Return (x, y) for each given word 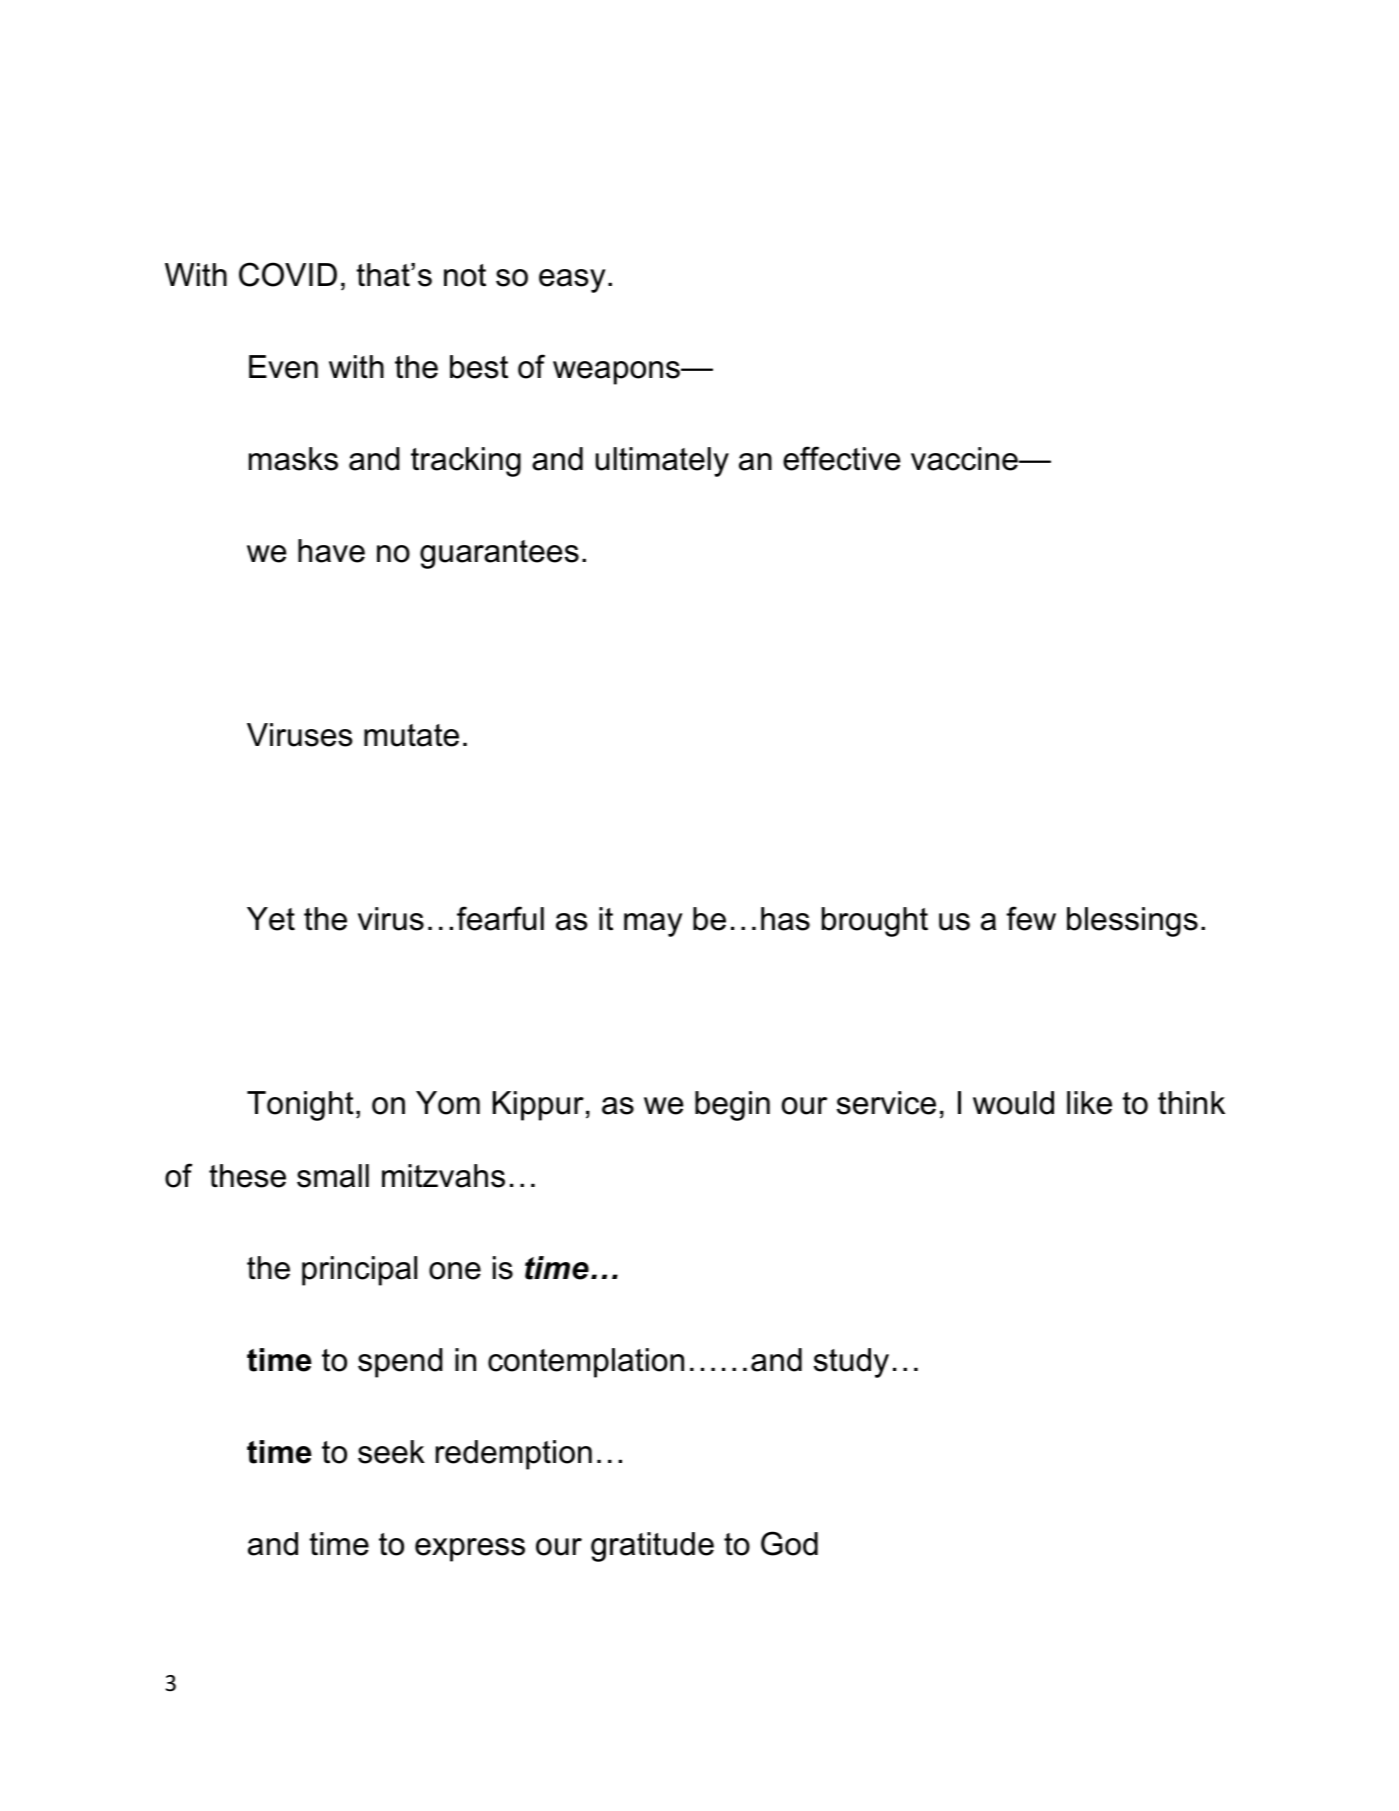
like (1089, 1103)
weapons (617, 373)
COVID (288, 274)
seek (391, 1452)
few (1031, 918)
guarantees (499, 554)
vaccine (965, 459)
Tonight (300, 1106)
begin (732, 1106)
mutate (411, 735)
